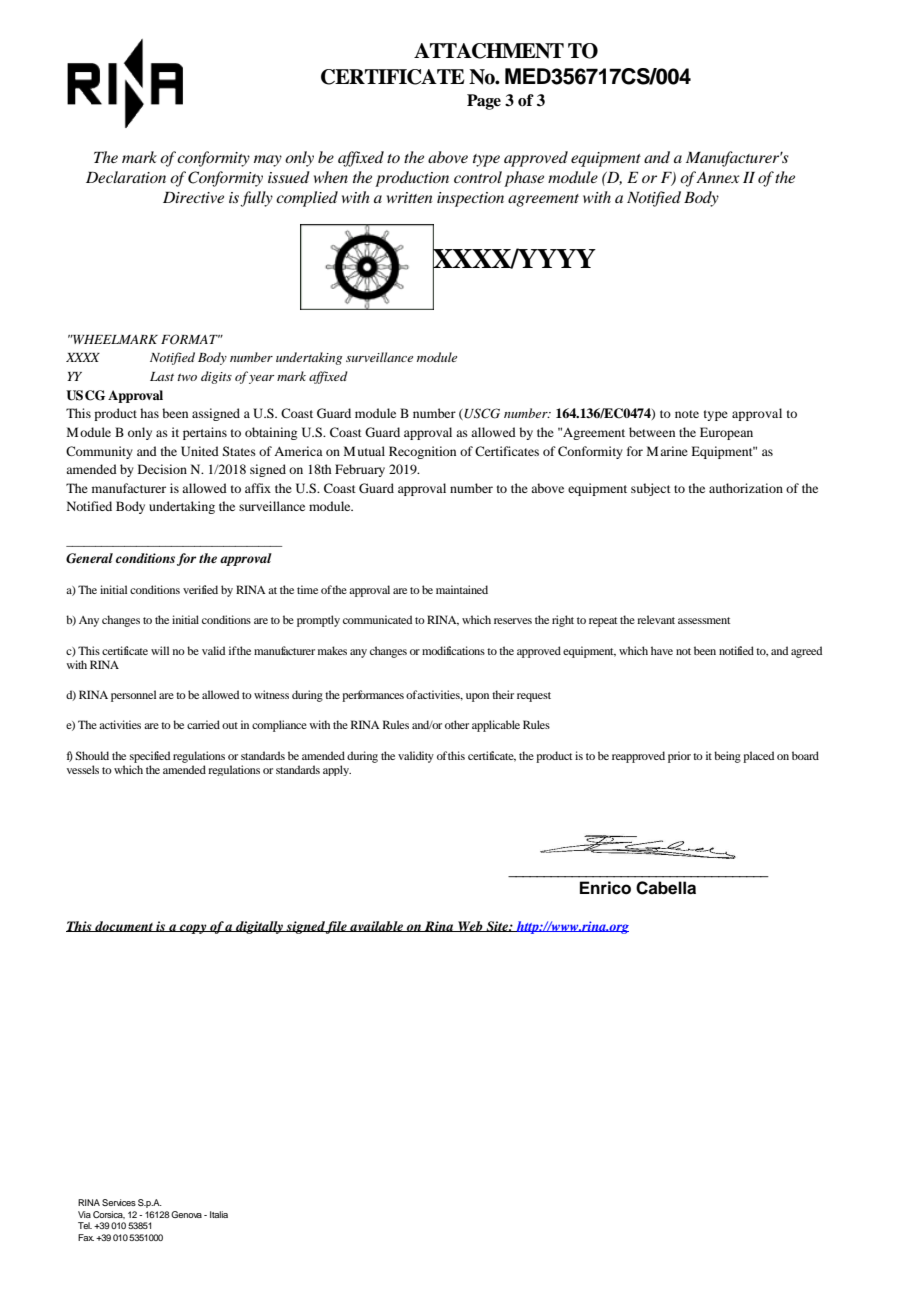  What do you see at coordinates (470, 926) in the image?
I see `Web` at bounding box center [470, 926].
